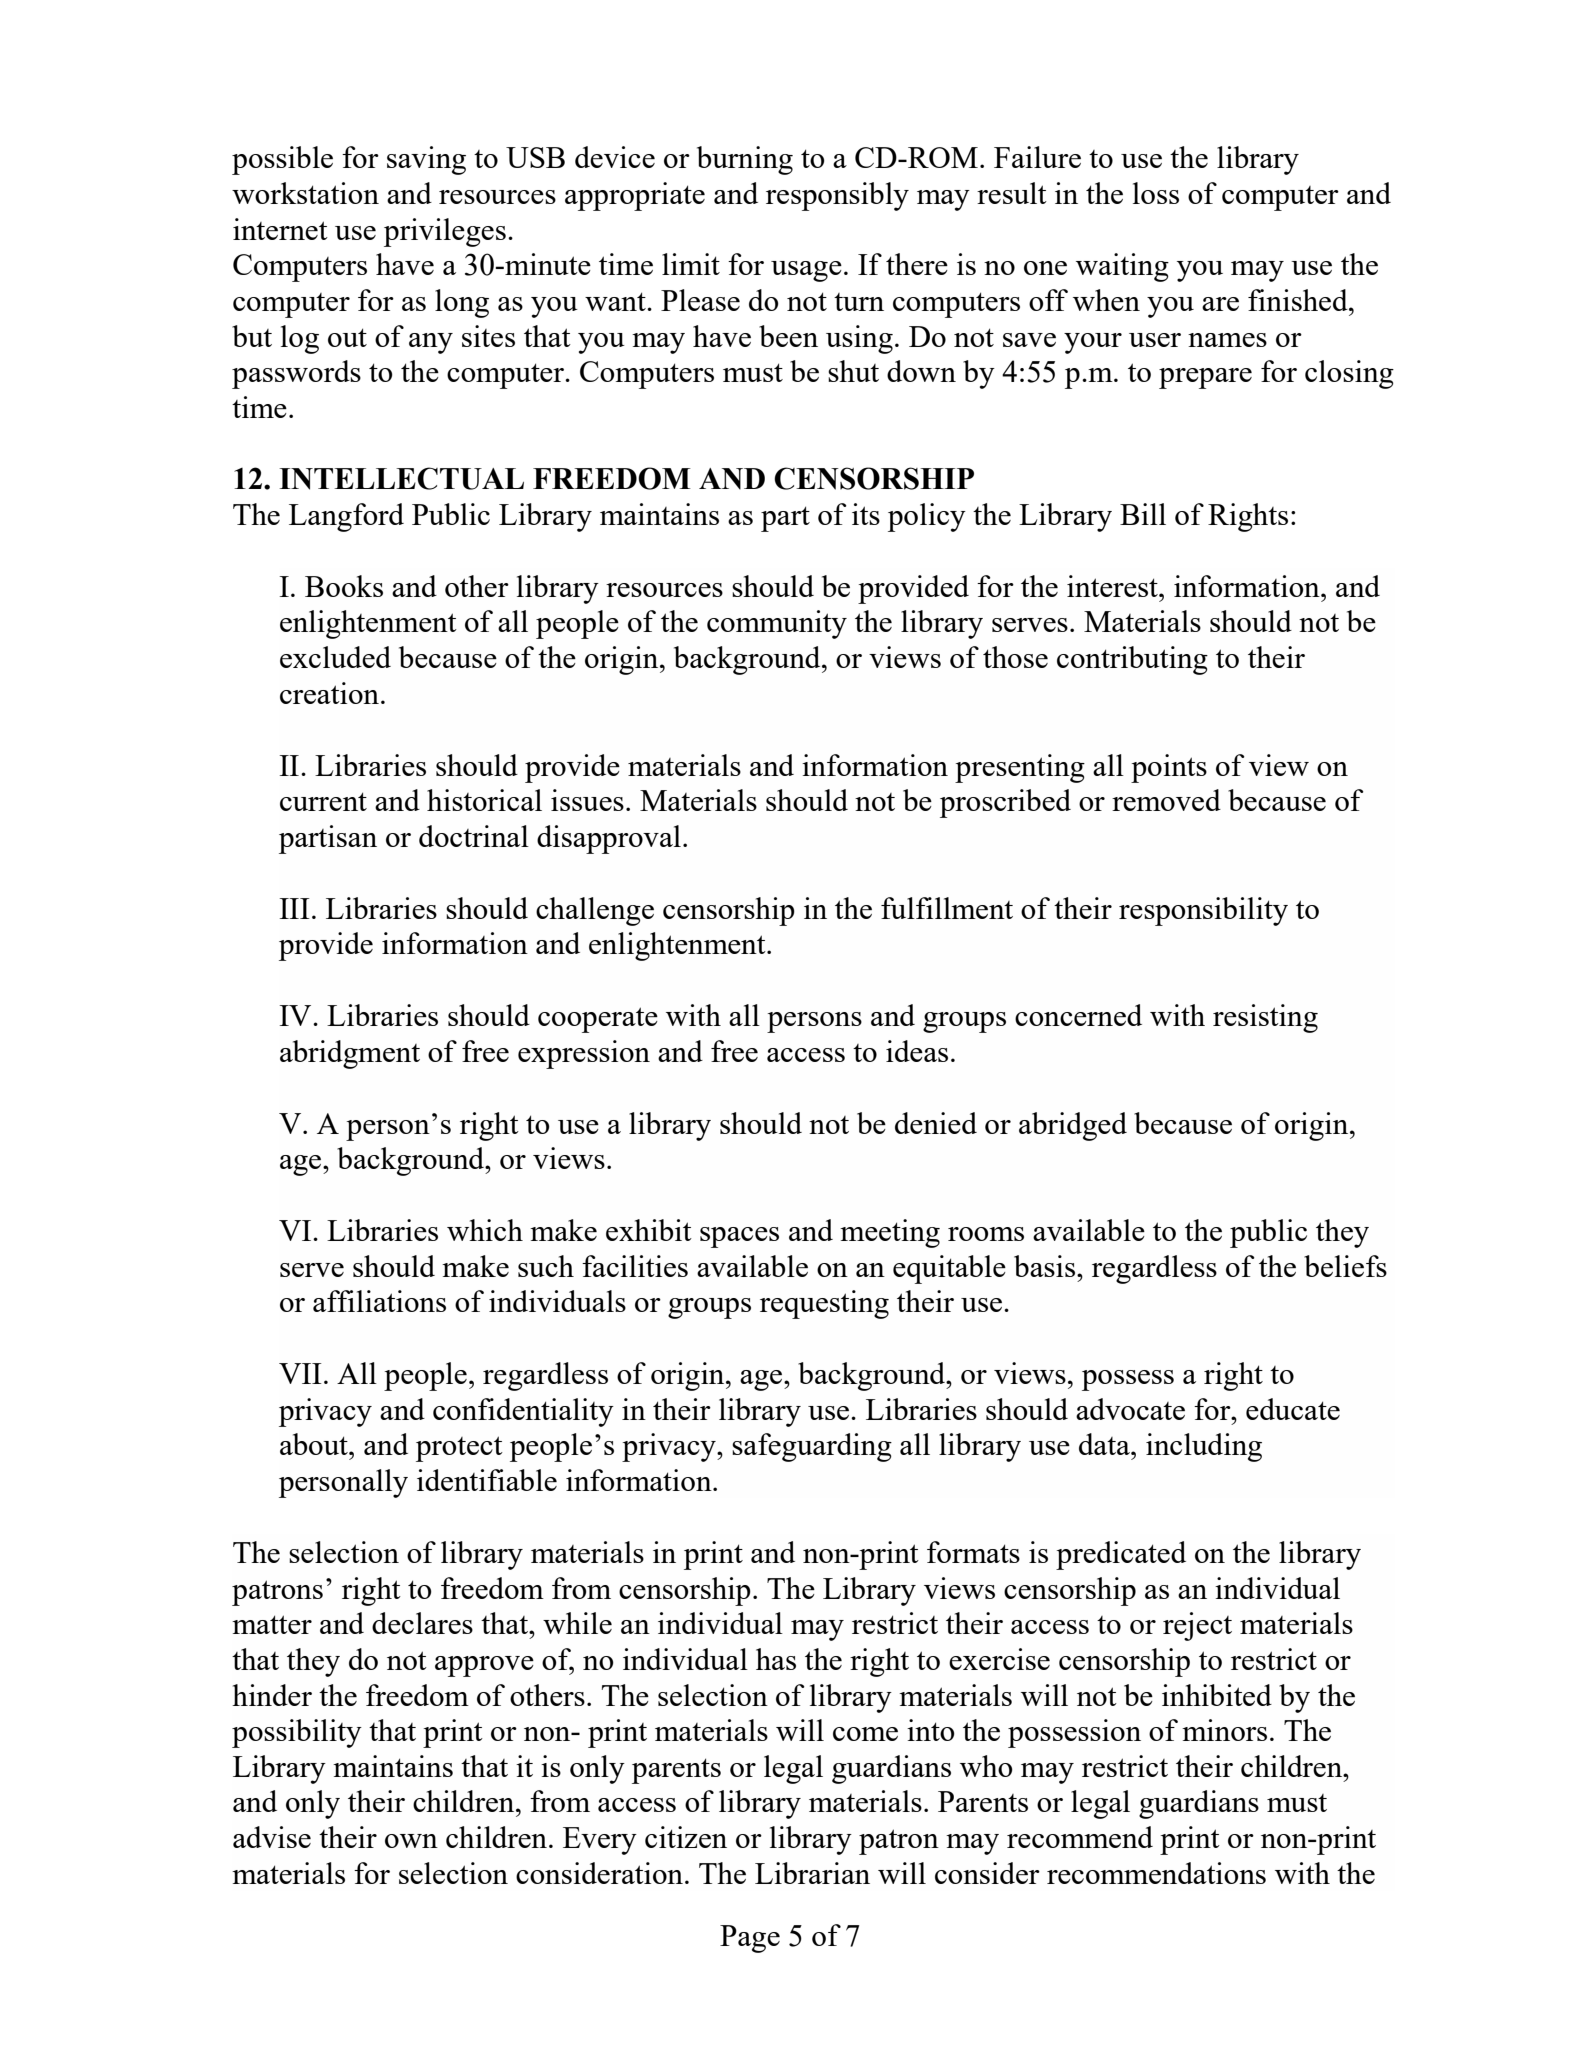 This screenshot has width=1581, height=2046. I want to click on resisting, so click(1265, 1018).
